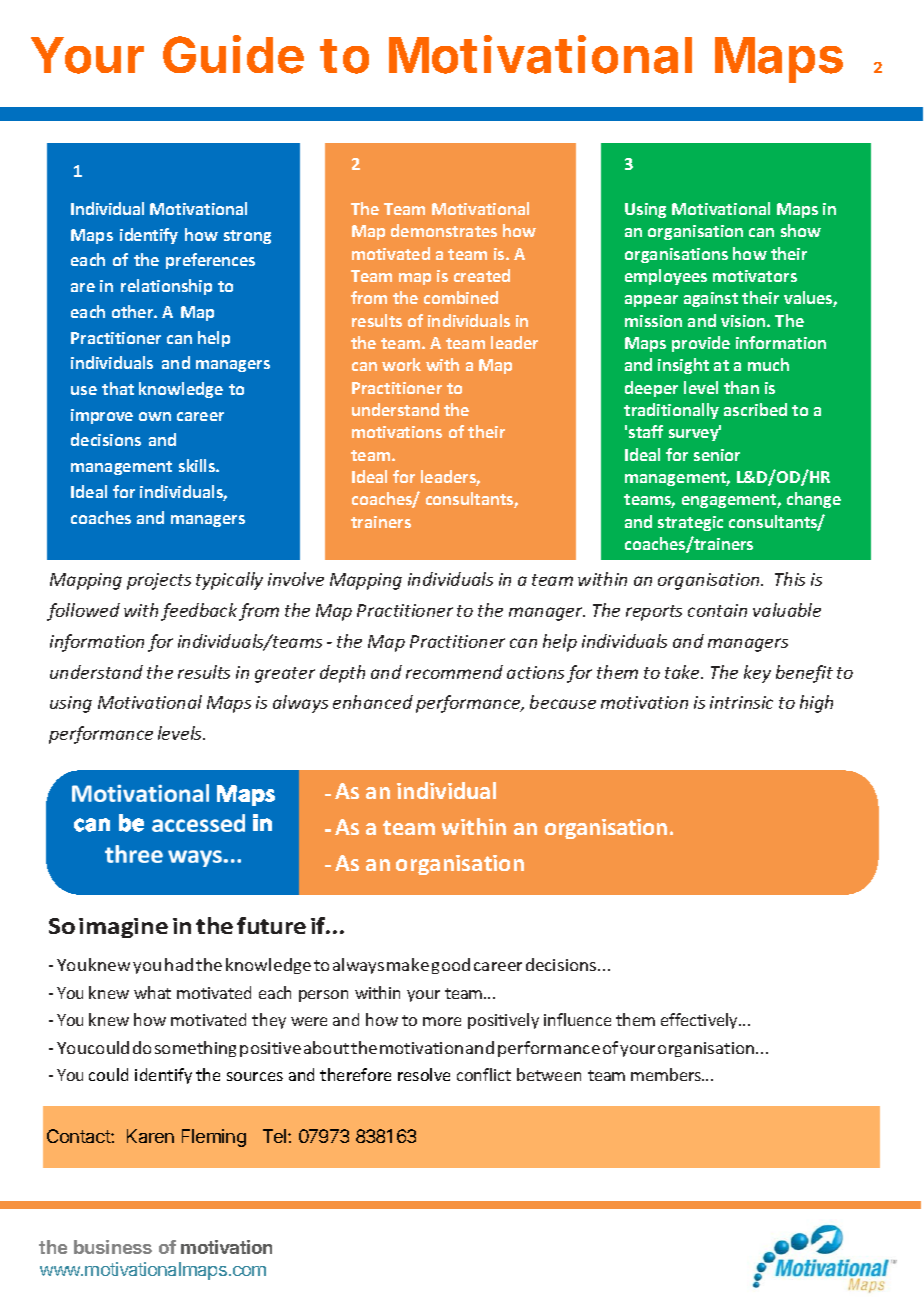 The height and width of the document is (1307, 924). I want to click on improve, so click(102, 416).
